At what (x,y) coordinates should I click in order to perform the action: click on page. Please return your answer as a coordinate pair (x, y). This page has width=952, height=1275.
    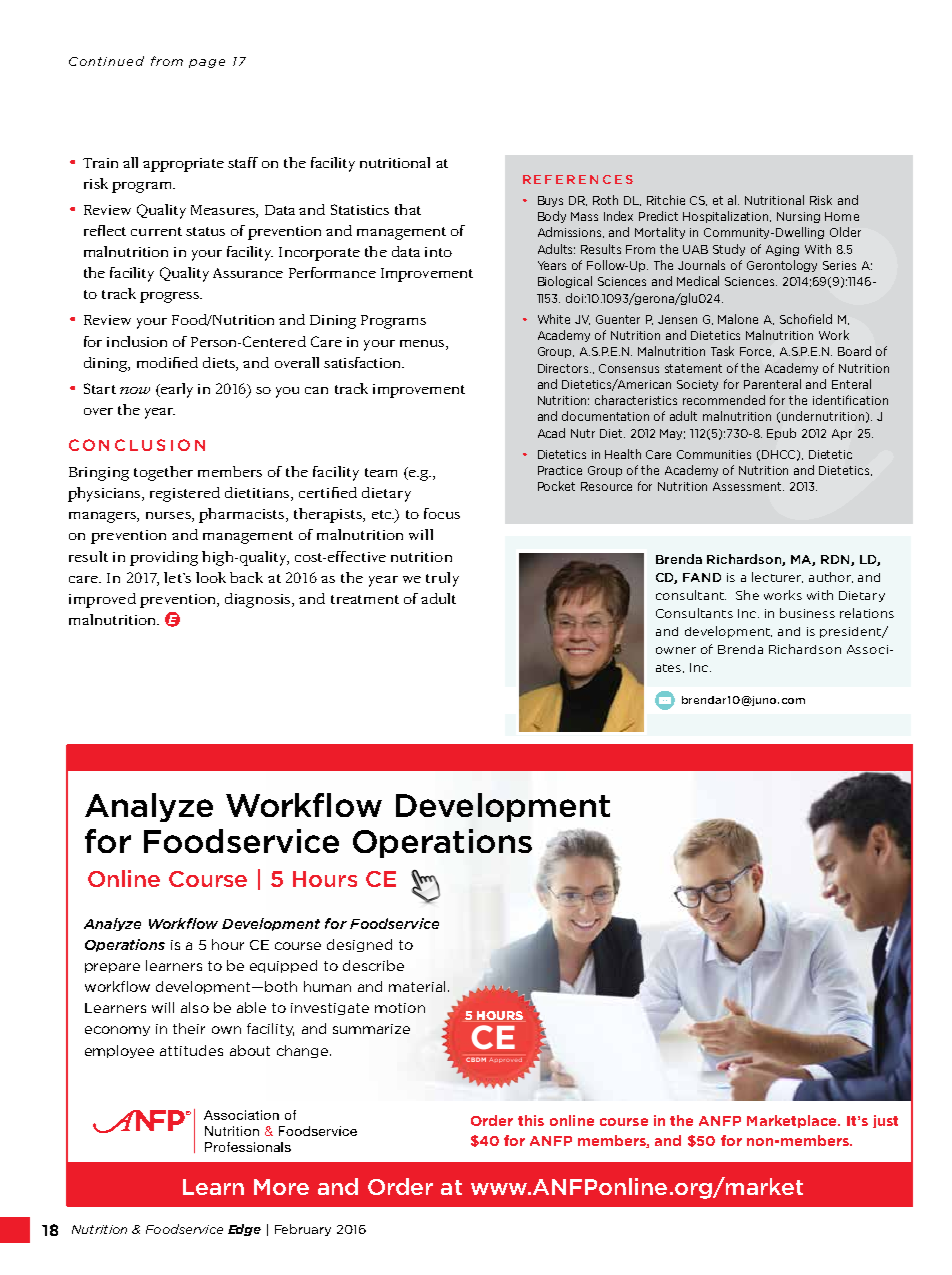
    Looking at the image, I should click on (207, 63).
